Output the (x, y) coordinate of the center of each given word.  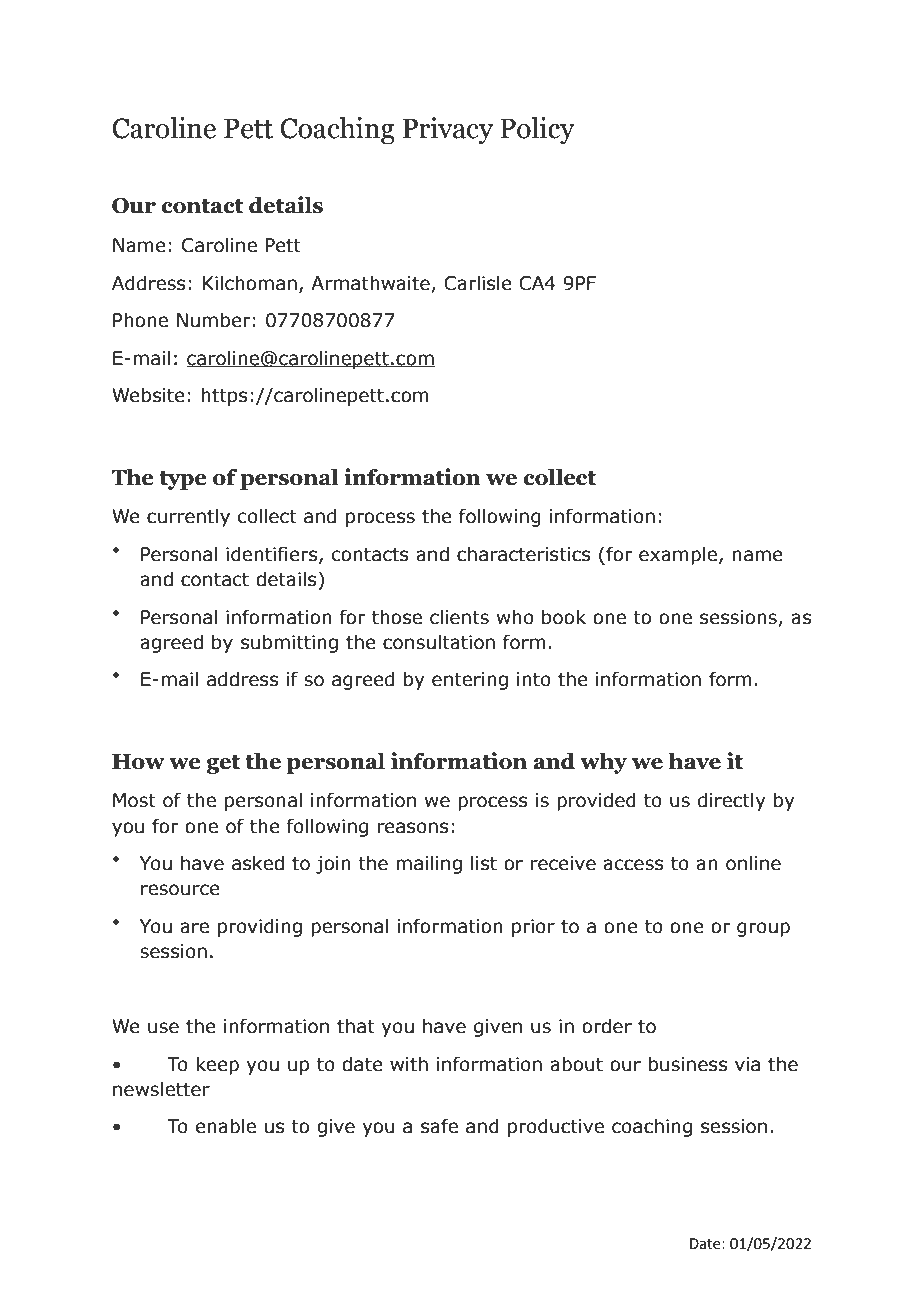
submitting (289, 643)
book (564, 617)
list (484, 863)
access (633, 865)
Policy (537, 130)
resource (180, 890)
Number (213, 320)
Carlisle (478, 283)
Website (148, 395)
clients (459, 617)
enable (226, 1126)
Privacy (448, 130)
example (678, 555)
